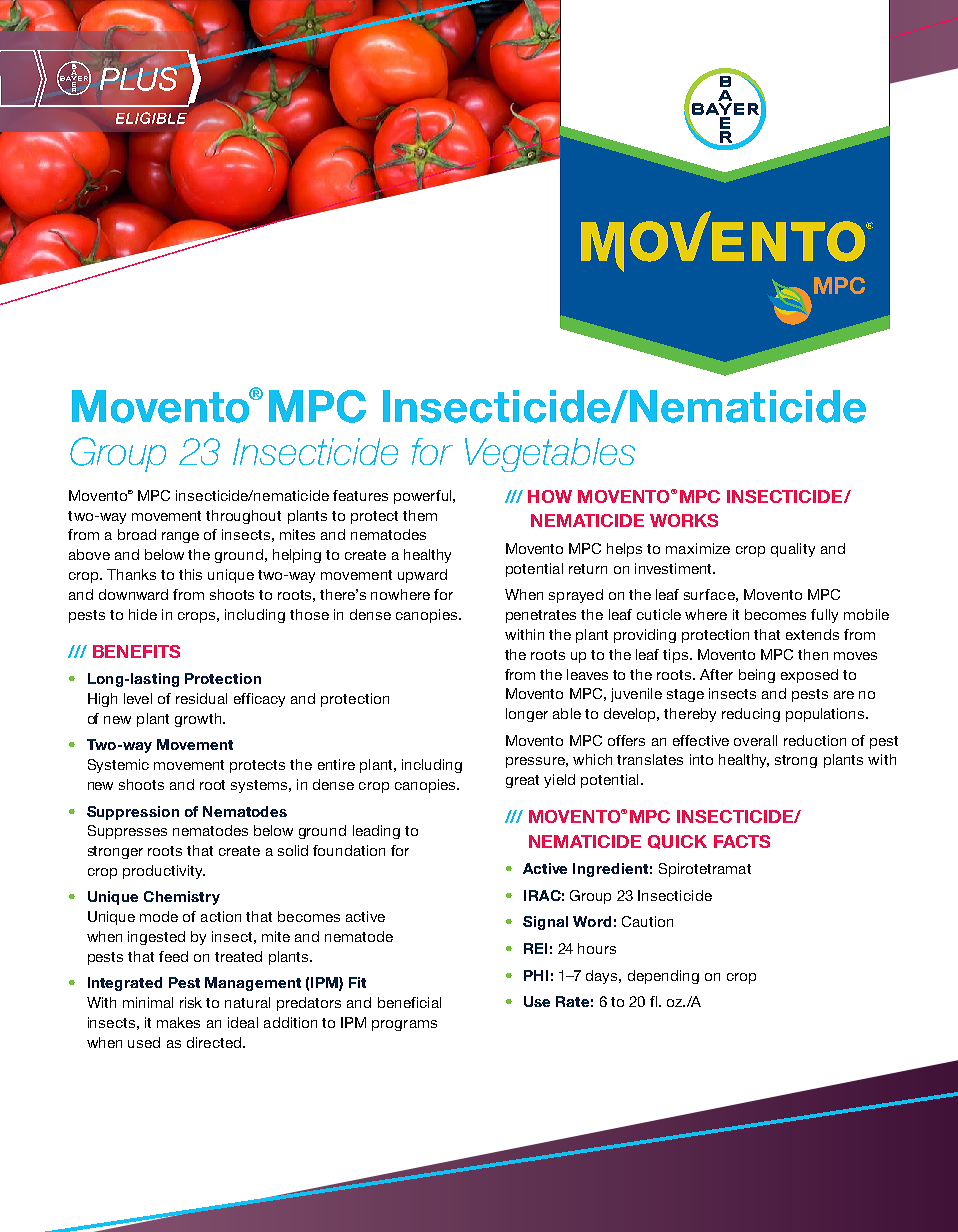  Describe the element at coordinates (243, 517) in the screenshot. I see `throughout` at that location.
